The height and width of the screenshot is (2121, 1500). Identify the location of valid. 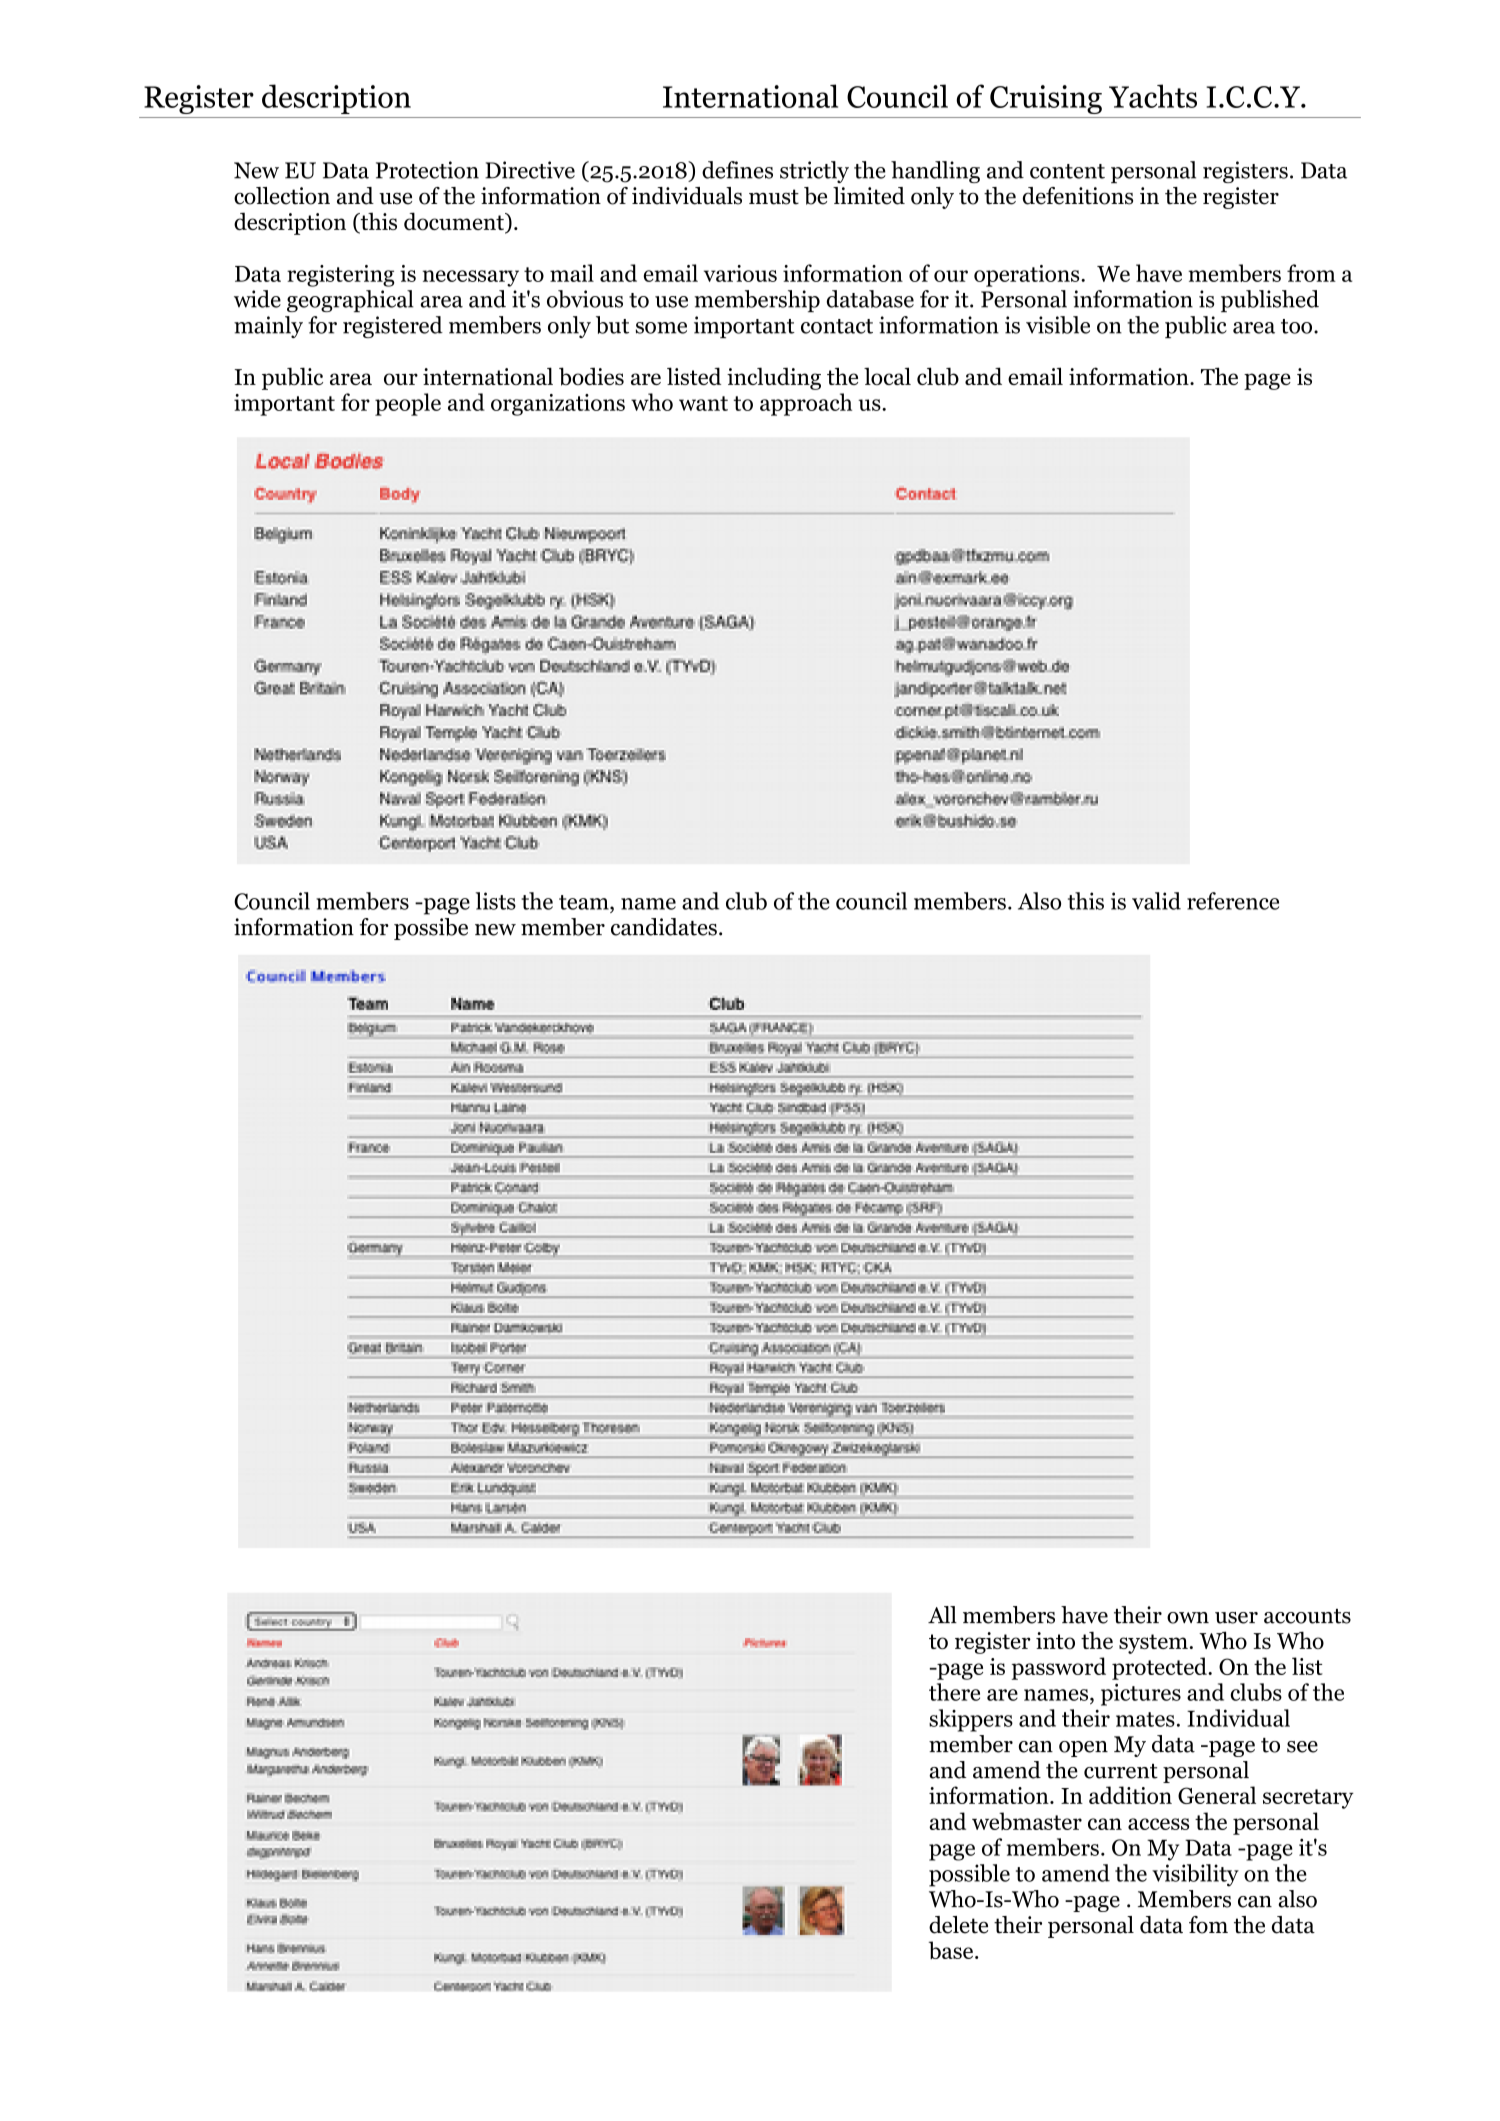
(1156, 901).
